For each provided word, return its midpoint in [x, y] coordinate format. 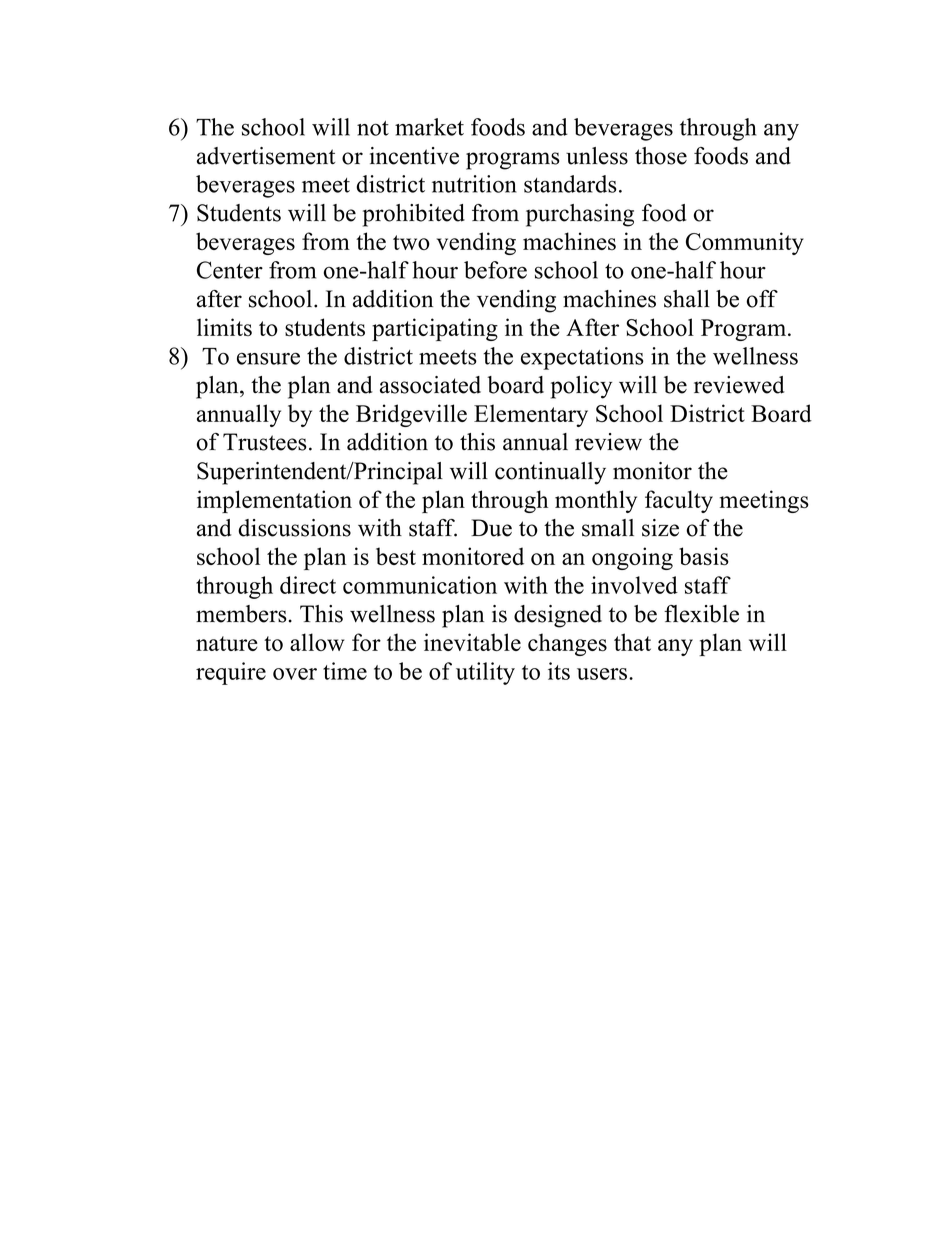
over [295, 674]
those [661, 156]
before [495, 270]
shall [687, 299]
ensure [268, 358]
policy [581, 387]
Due [491, 528]
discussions [294, 528]
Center [230, 270]
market [429, 127]
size [660, 528]
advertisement [266, 156]
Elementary [531, 415]
